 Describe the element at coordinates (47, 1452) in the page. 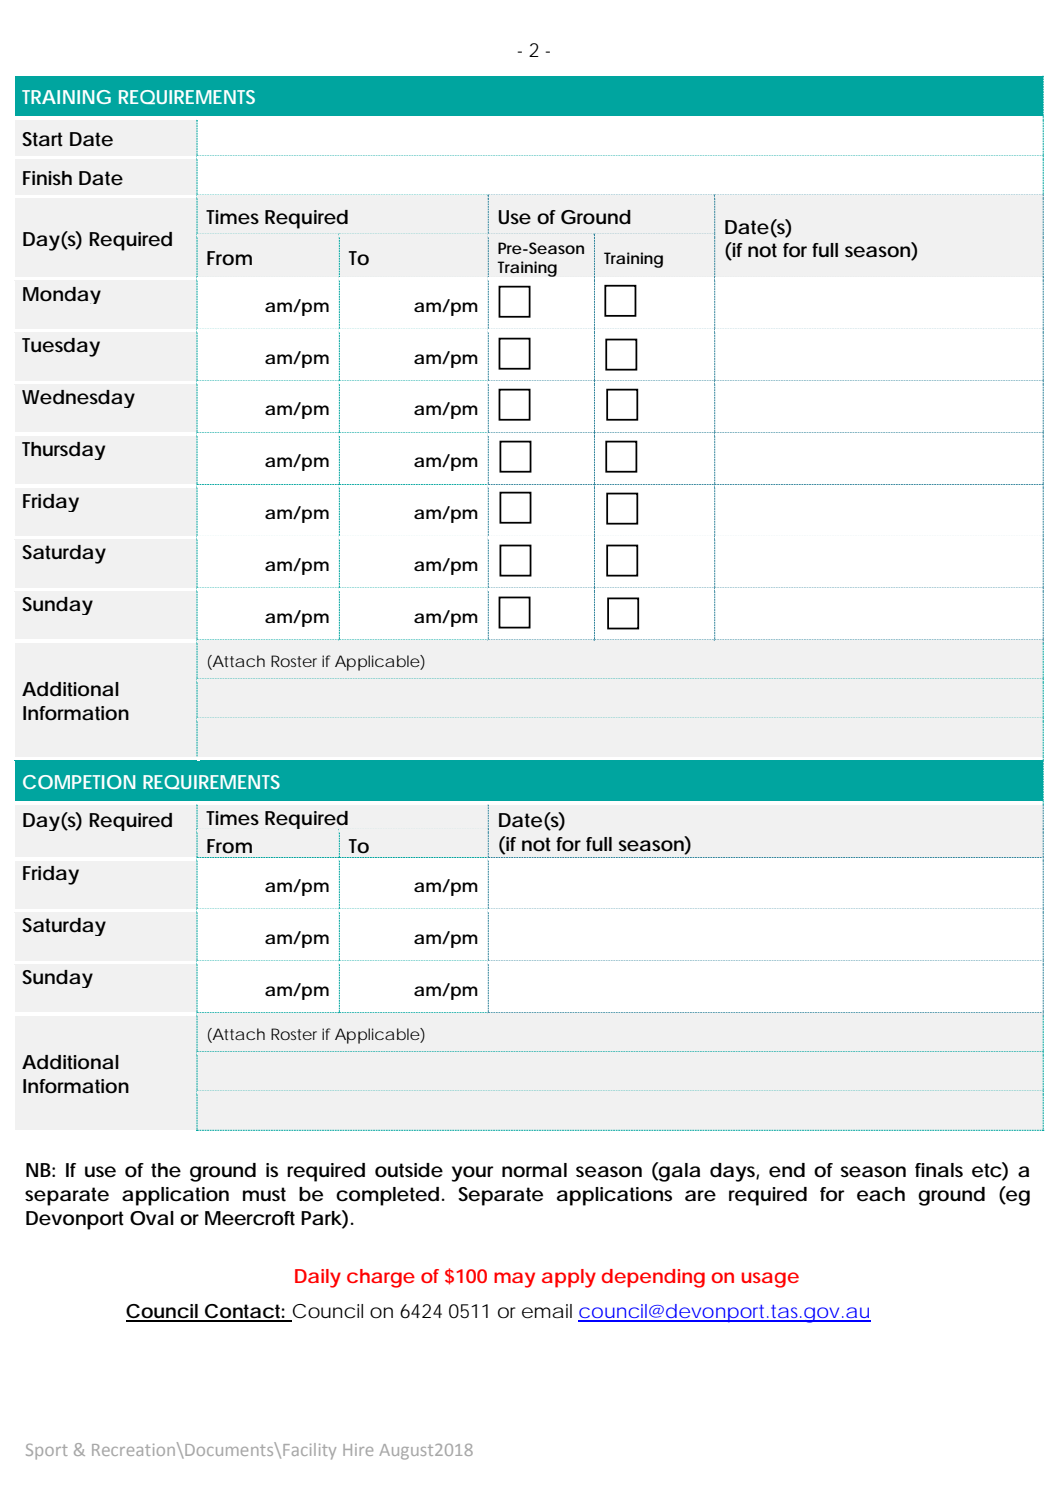

I see `Sport` at that location.
